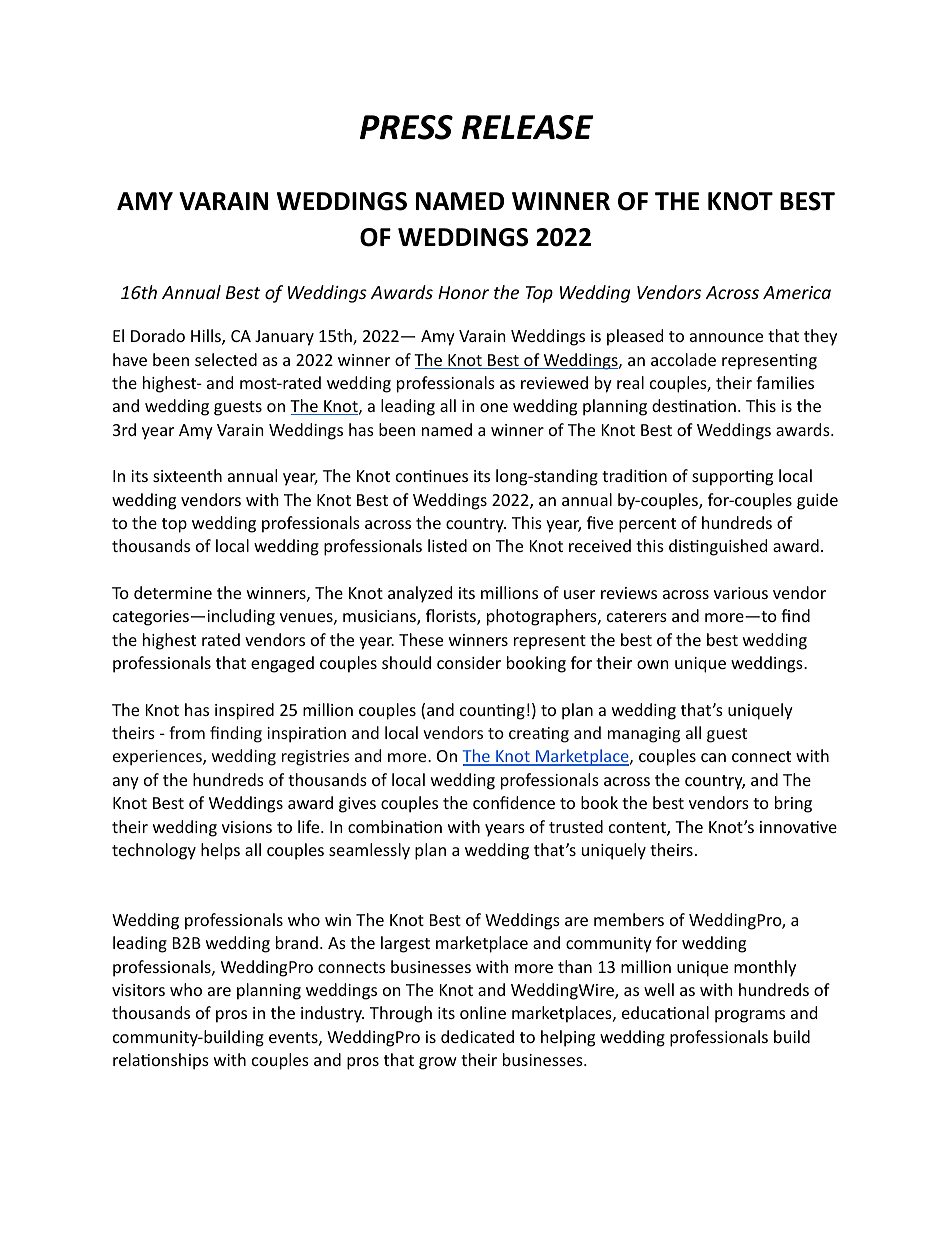 The width and height of the screenshot is (952, 1233). I want to click on visitors, so click(138, 990).
